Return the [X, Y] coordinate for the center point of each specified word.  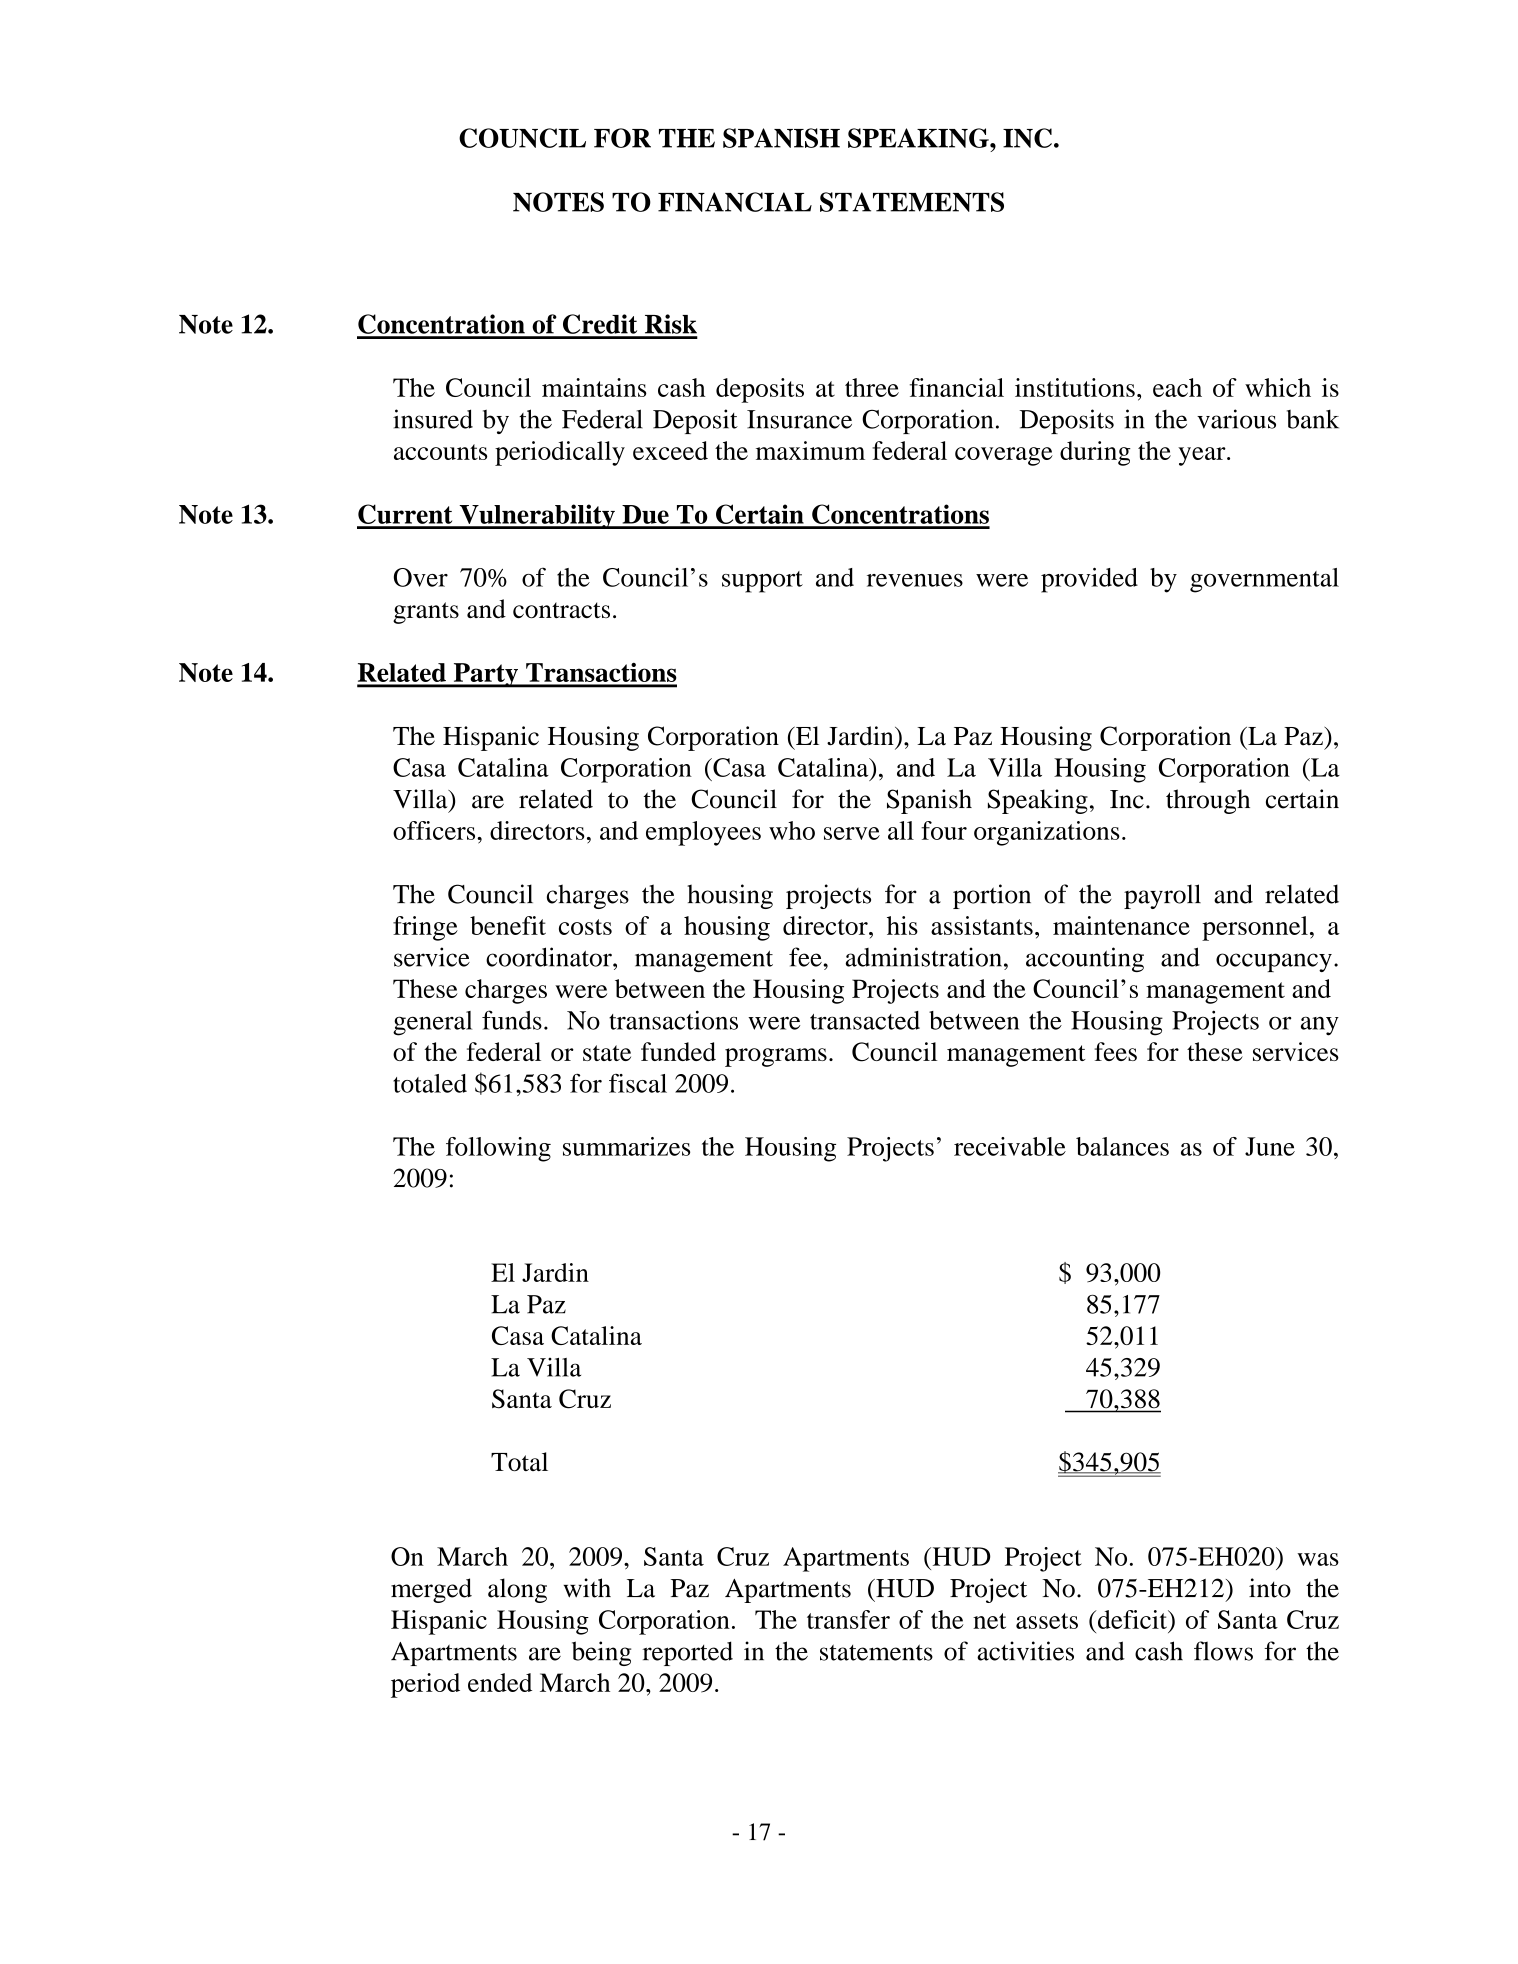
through [1208, 801]
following [498, 1149]
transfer [848, 1619]
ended [500, 1682]
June [1270, 1146]
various [1236, 419]
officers [435, 830]
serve [852, 833]
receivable [1010, 1146]
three [872, 387]
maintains [594, 387]
